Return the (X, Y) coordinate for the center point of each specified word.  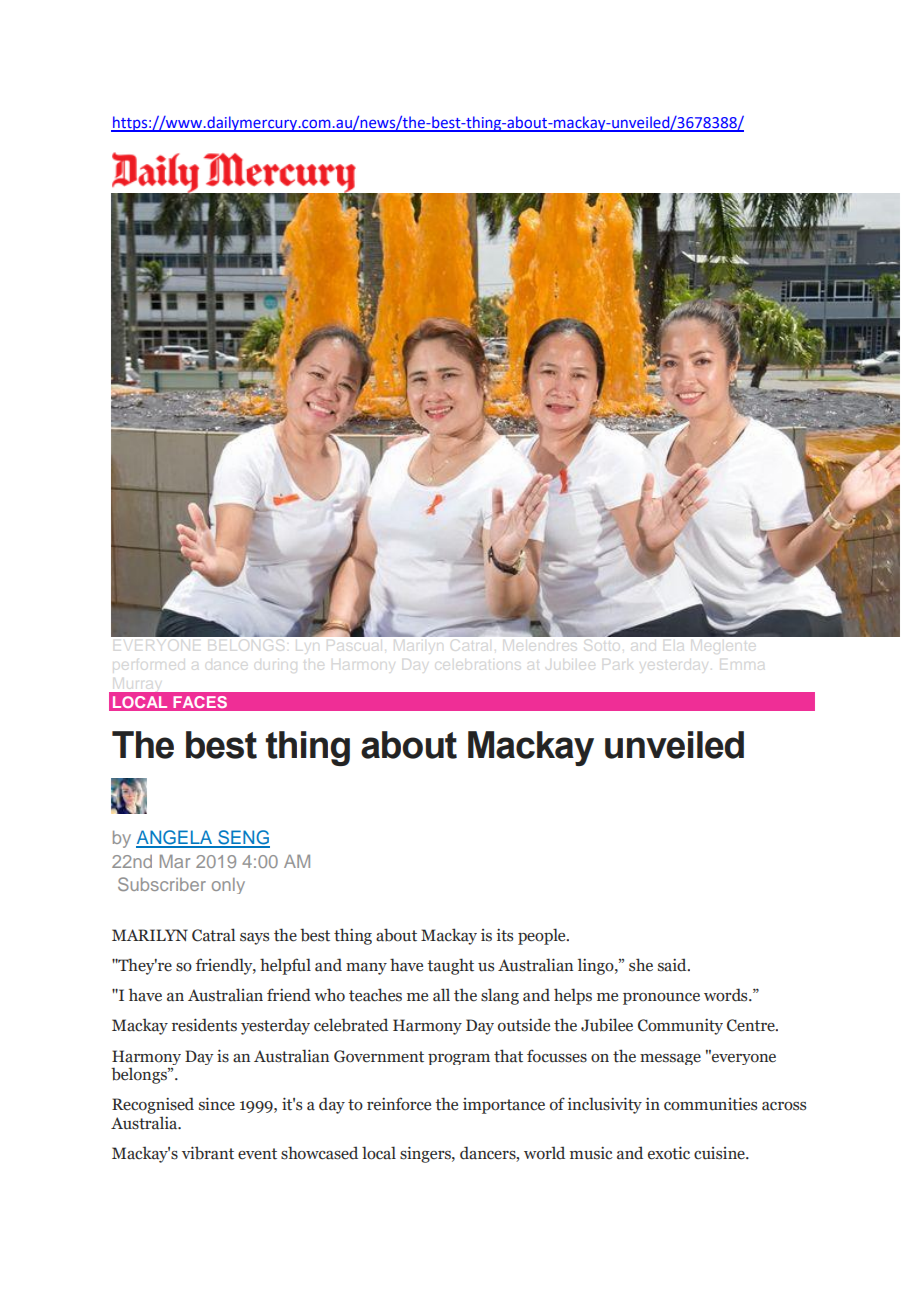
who (329, 995)
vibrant (208, 1153)
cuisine (720, 1153)
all (441, 995)
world (544, 1153)
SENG (243, 838)
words (727, 995)
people (543, 936)
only (228, 886)
